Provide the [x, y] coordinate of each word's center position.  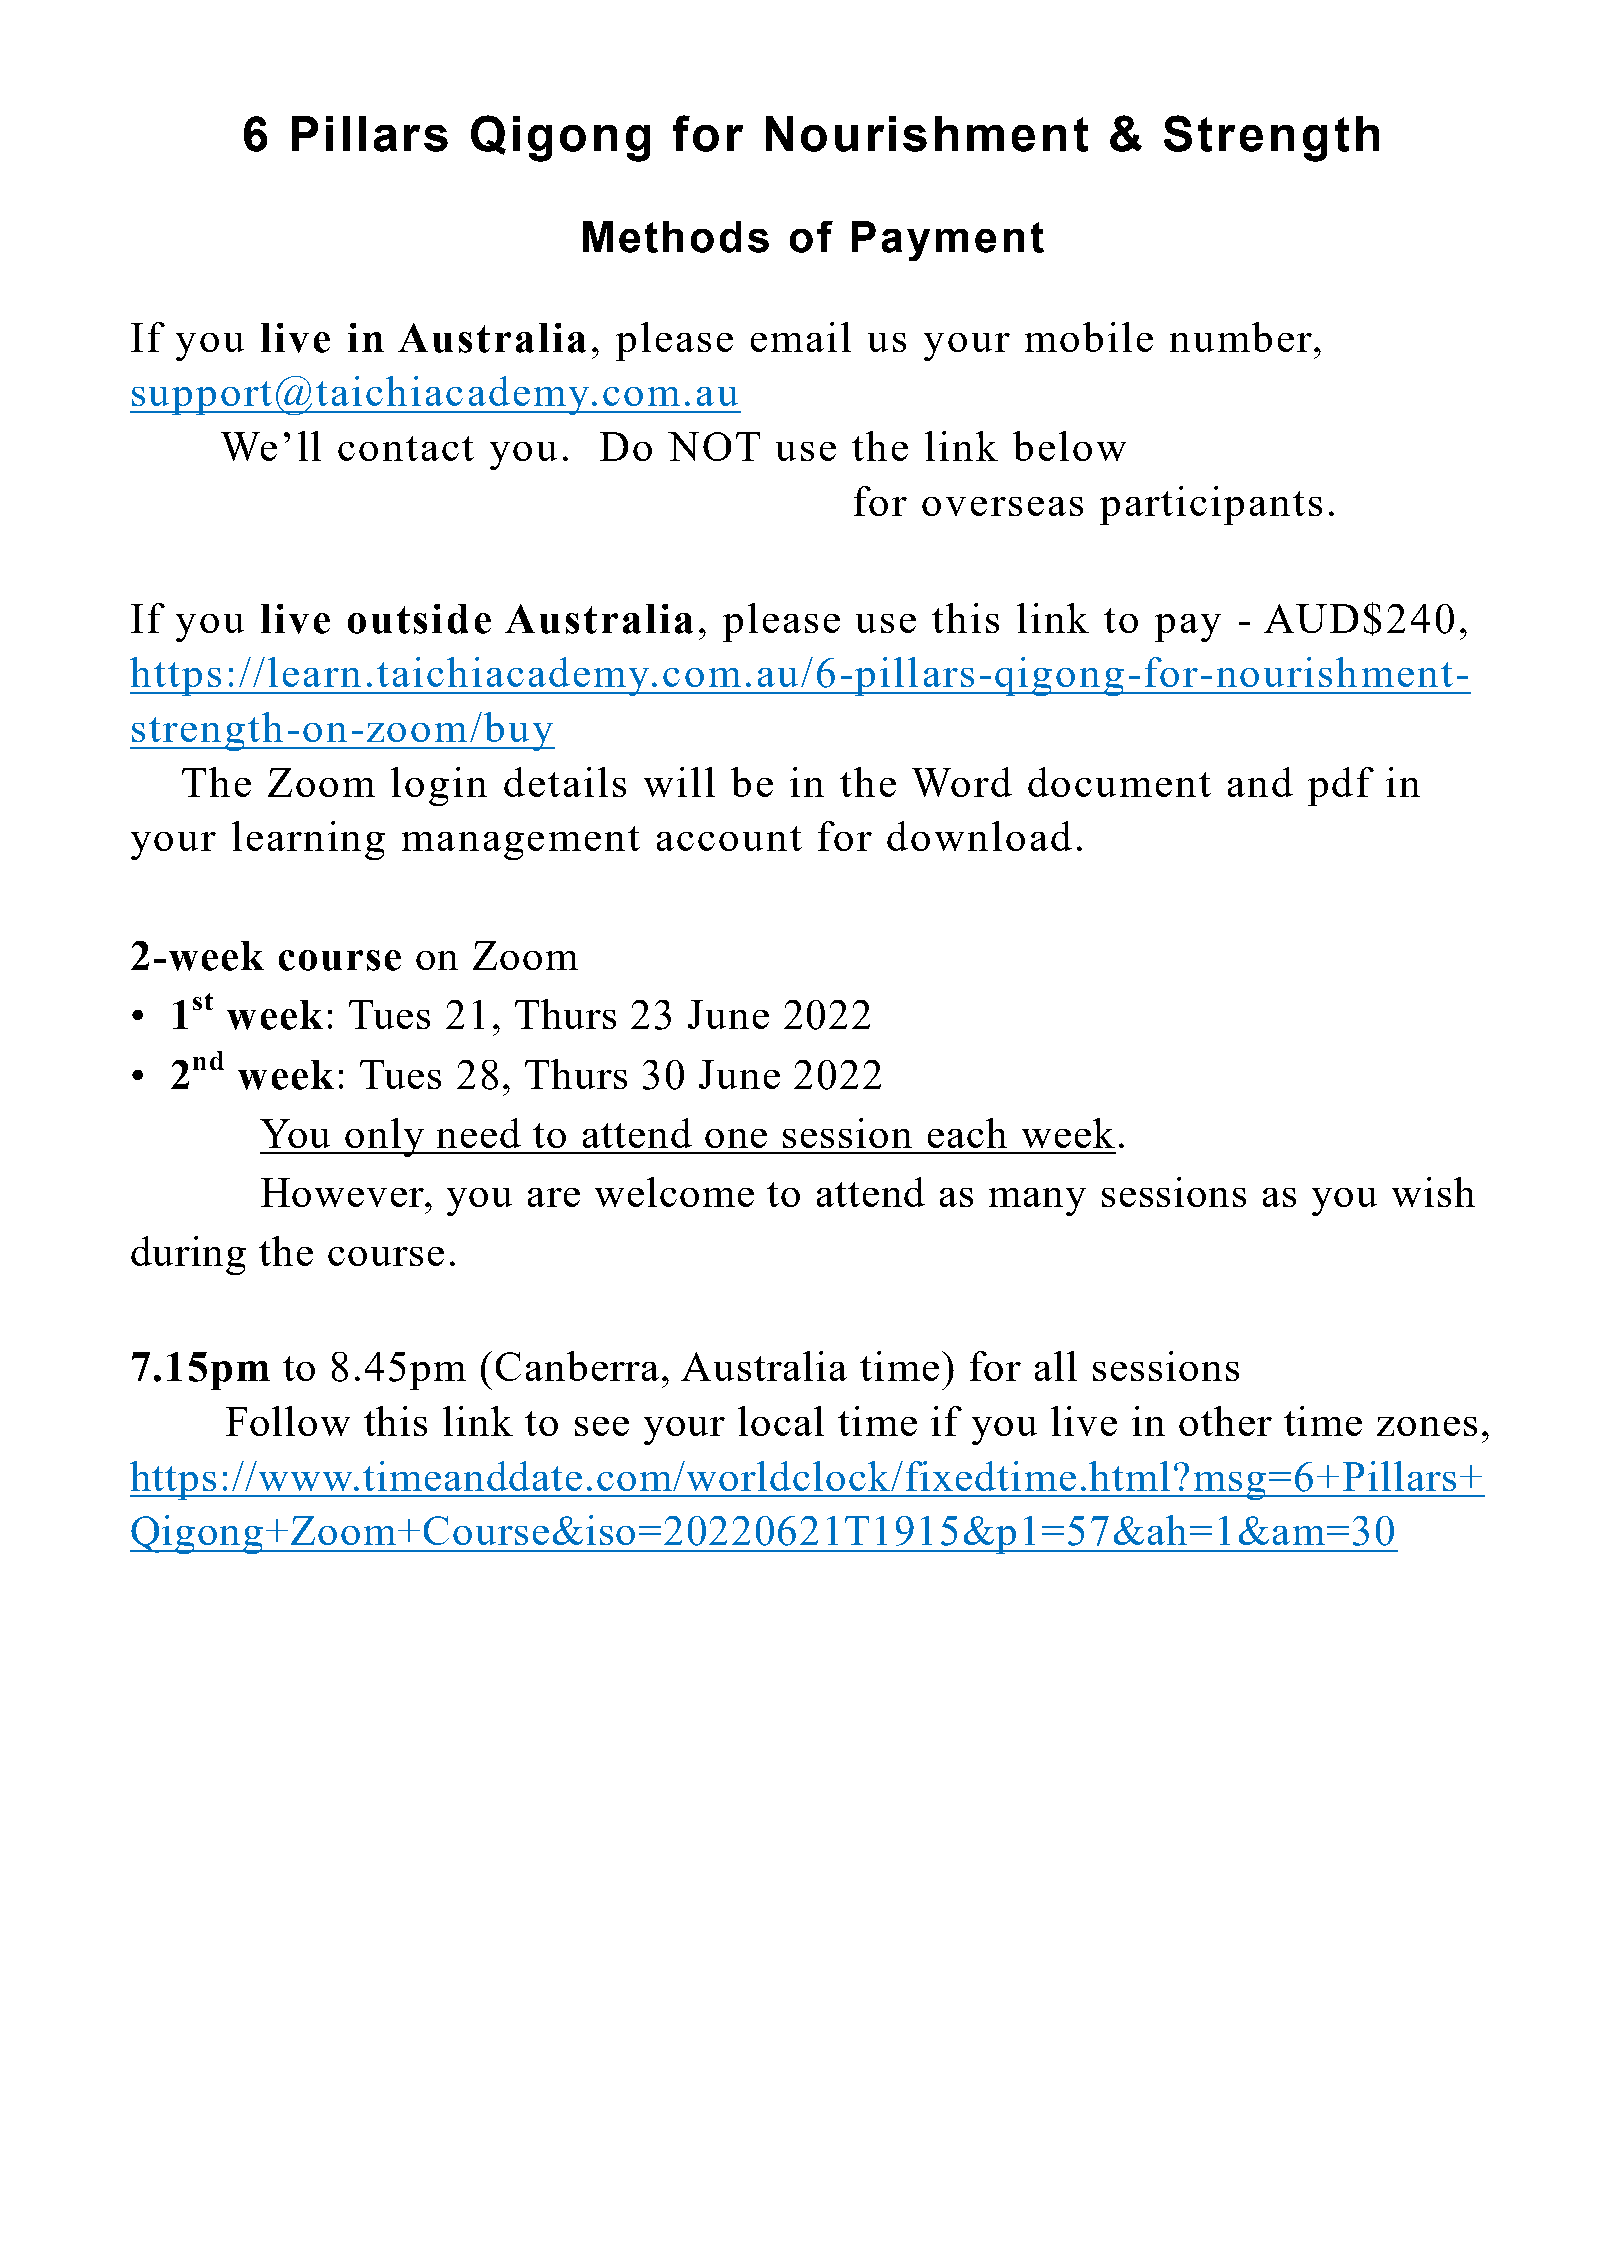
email [801, 337]
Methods [676, 237]
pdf [1341, 786]
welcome [674, 1192]
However [344, 1192]
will [679, 782]
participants [1211, 505]
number [1241, 337]
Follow [288, 1421]
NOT [714, 446]
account [729, 838]
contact [406, 448]
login [439, 786]
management [521, 843]
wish [1433, 1192]
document [1119, 782]
